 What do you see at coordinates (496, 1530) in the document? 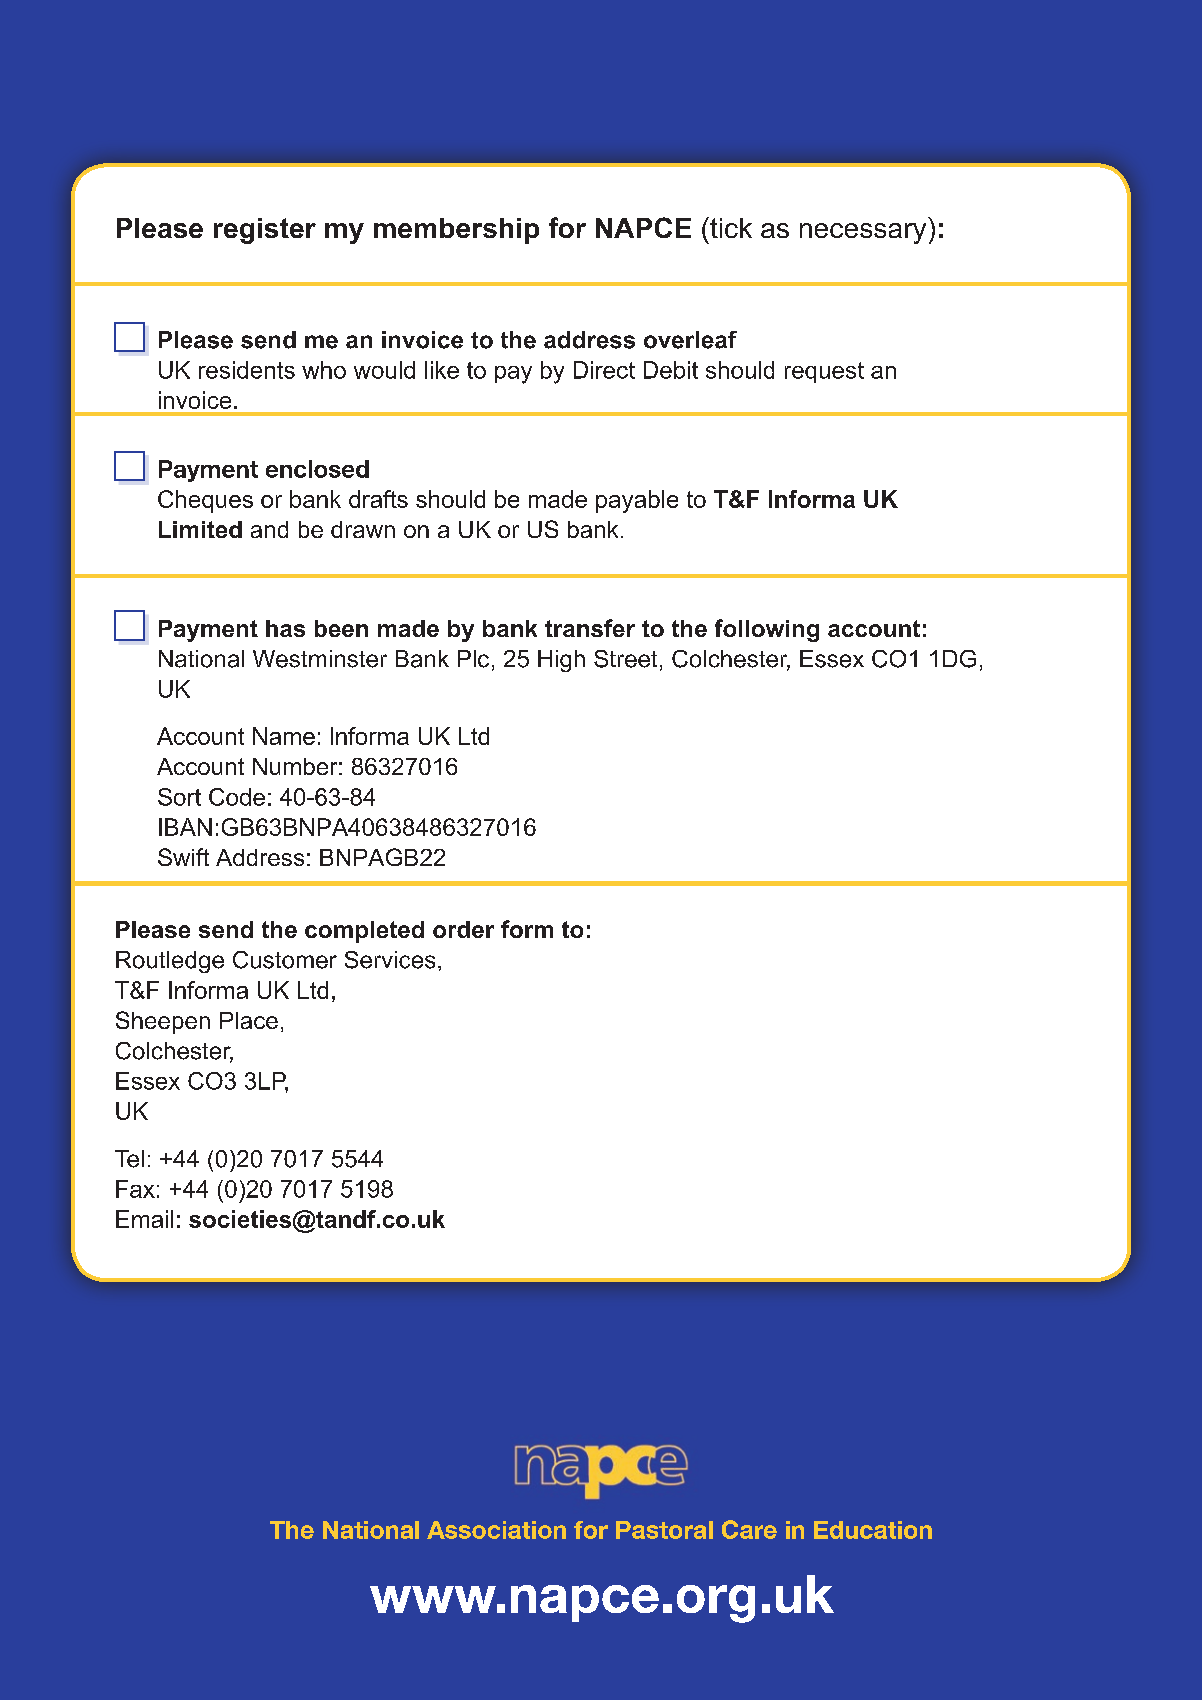
I see `Association` at bounding box center [496, 1530].
